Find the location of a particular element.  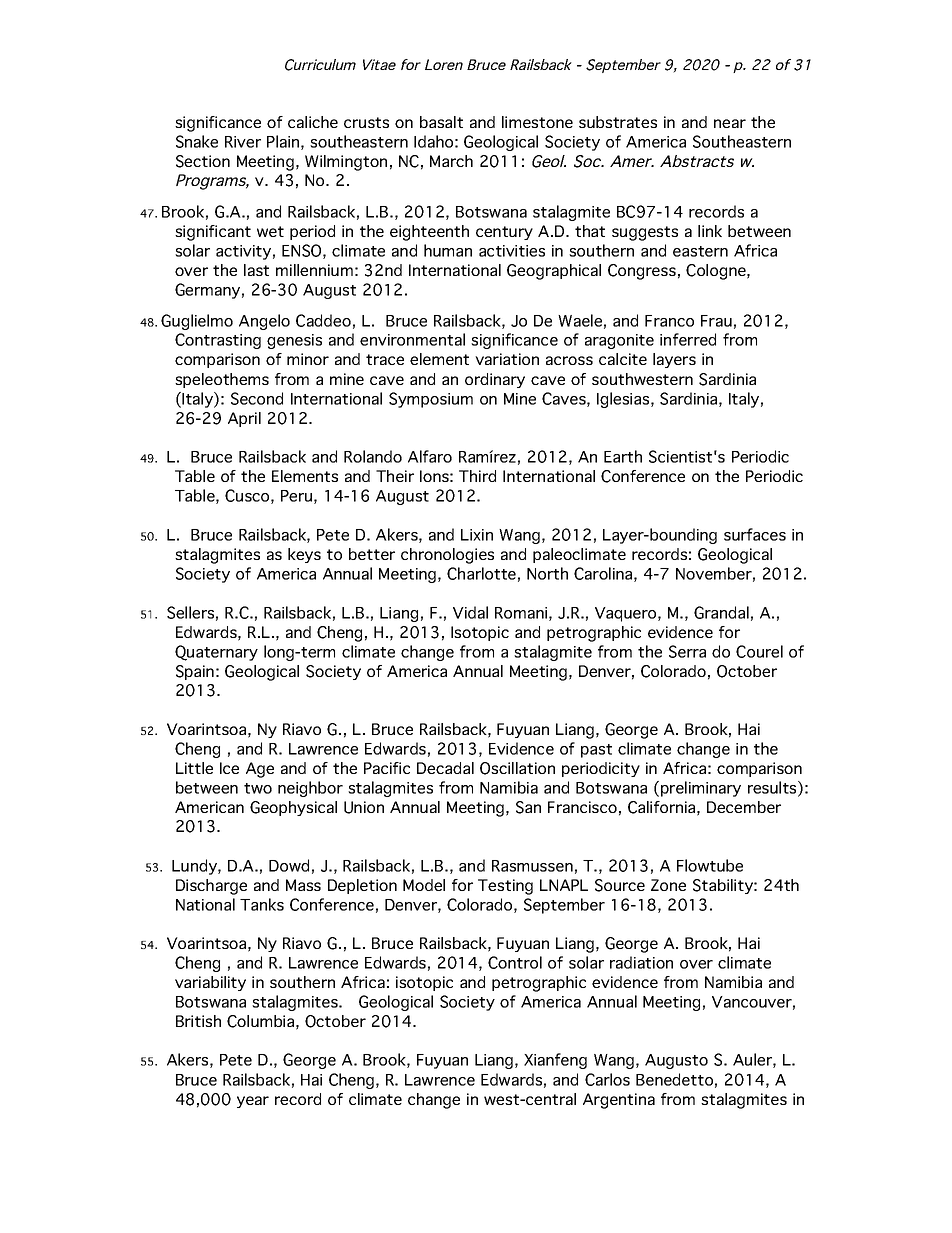

Earth is located at coordinates (623, 456).
